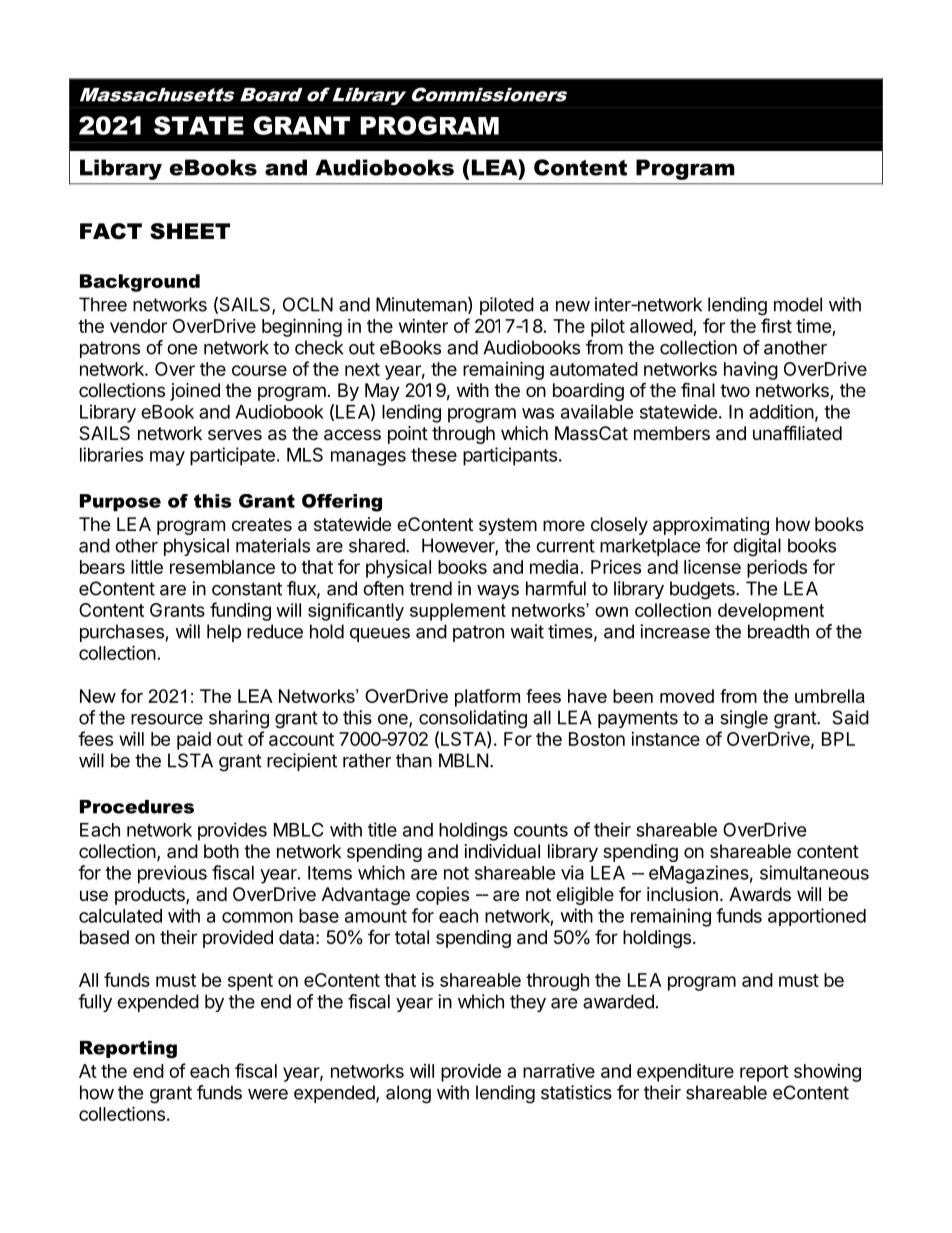 This screenshot has width=952, height=1233. Describe the element at coordinates (302, 327) in the screenshot. I see `beginning` at that location.
